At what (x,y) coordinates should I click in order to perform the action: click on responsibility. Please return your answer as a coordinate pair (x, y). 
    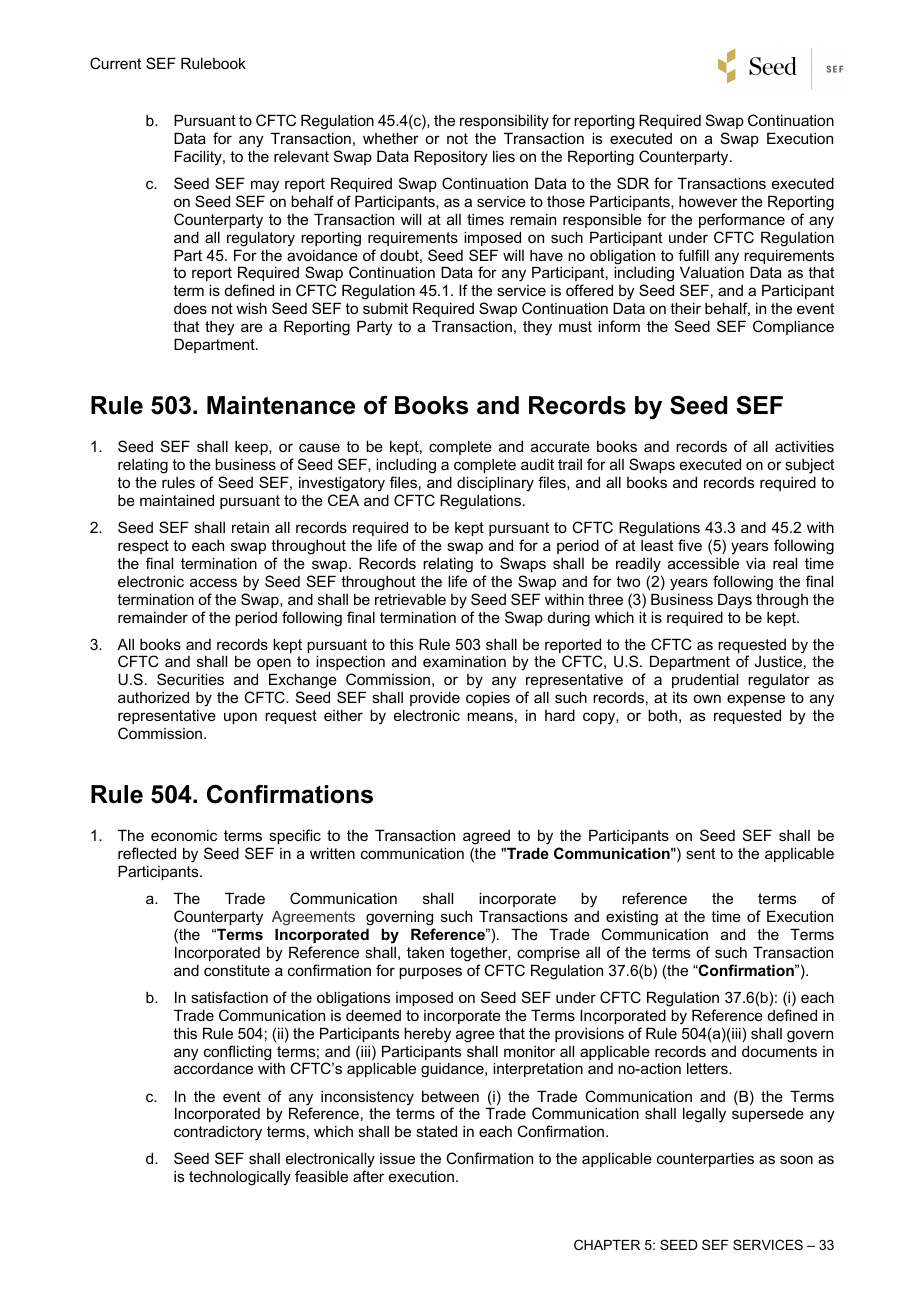
    Looking at the image, I should click on (504, 123).
